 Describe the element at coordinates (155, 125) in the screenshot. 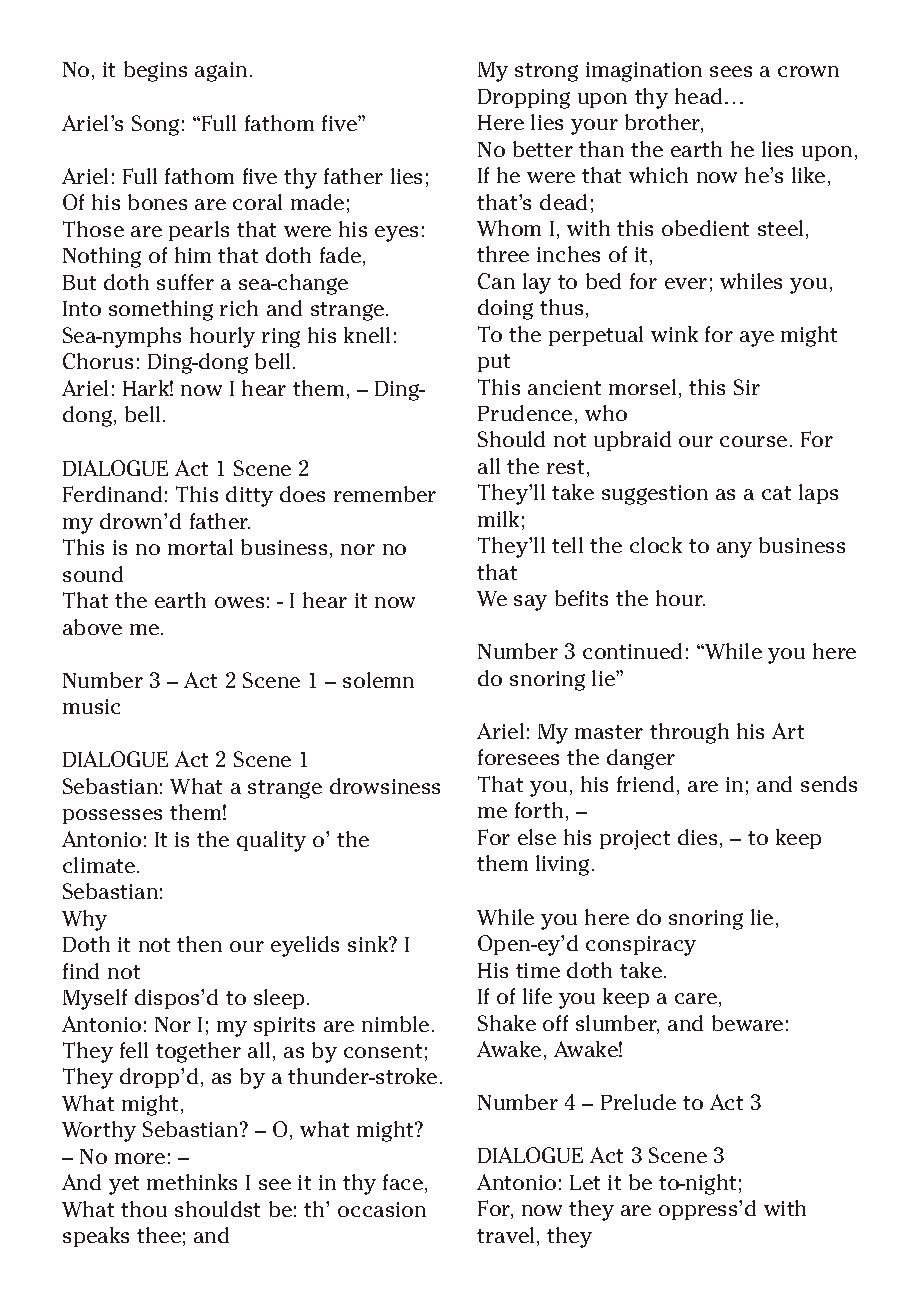

I see `Song` at that location.
